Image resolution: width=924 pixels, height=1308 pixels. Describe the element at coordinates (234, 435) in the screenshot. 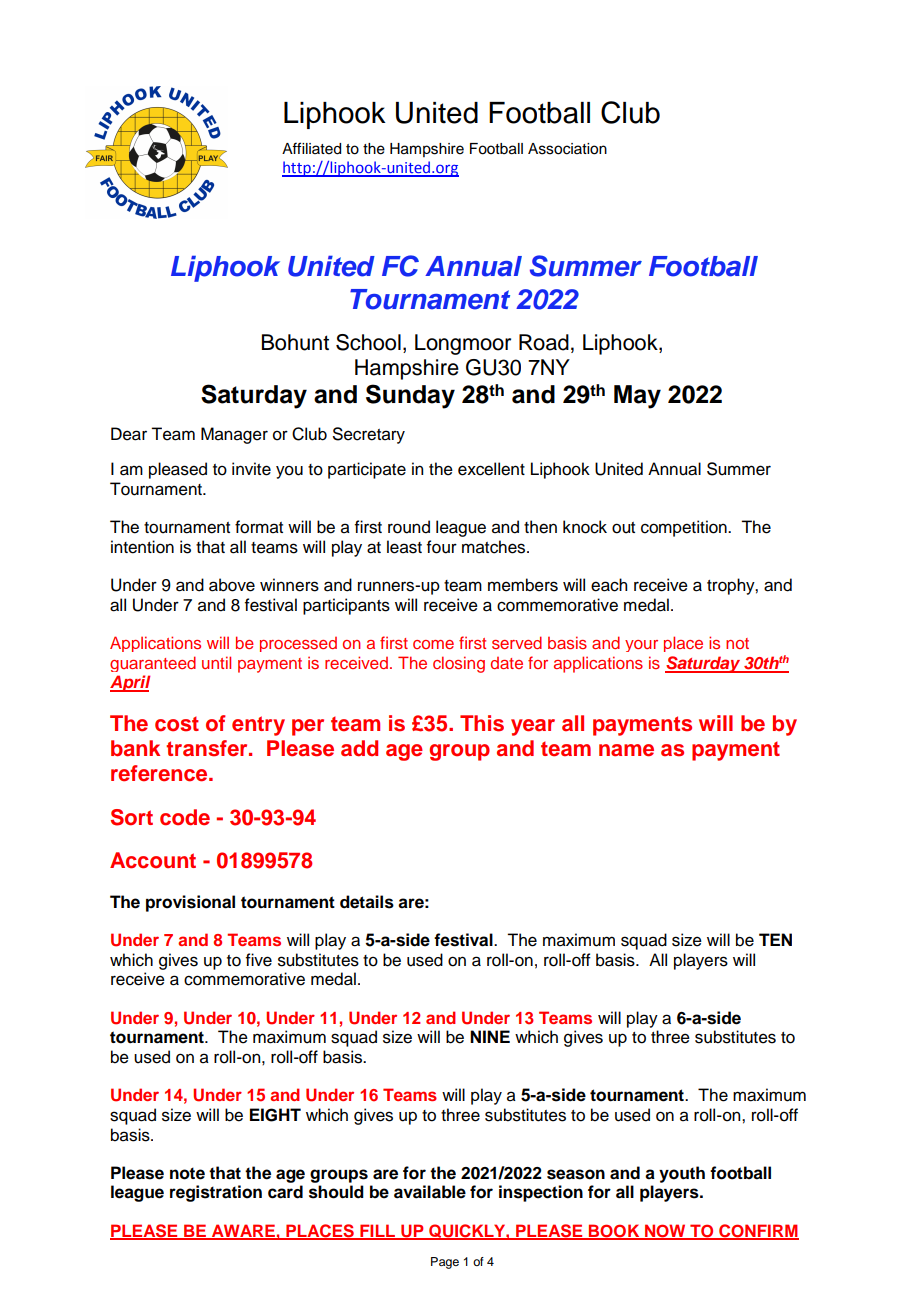

I see `Manager` at that location.
